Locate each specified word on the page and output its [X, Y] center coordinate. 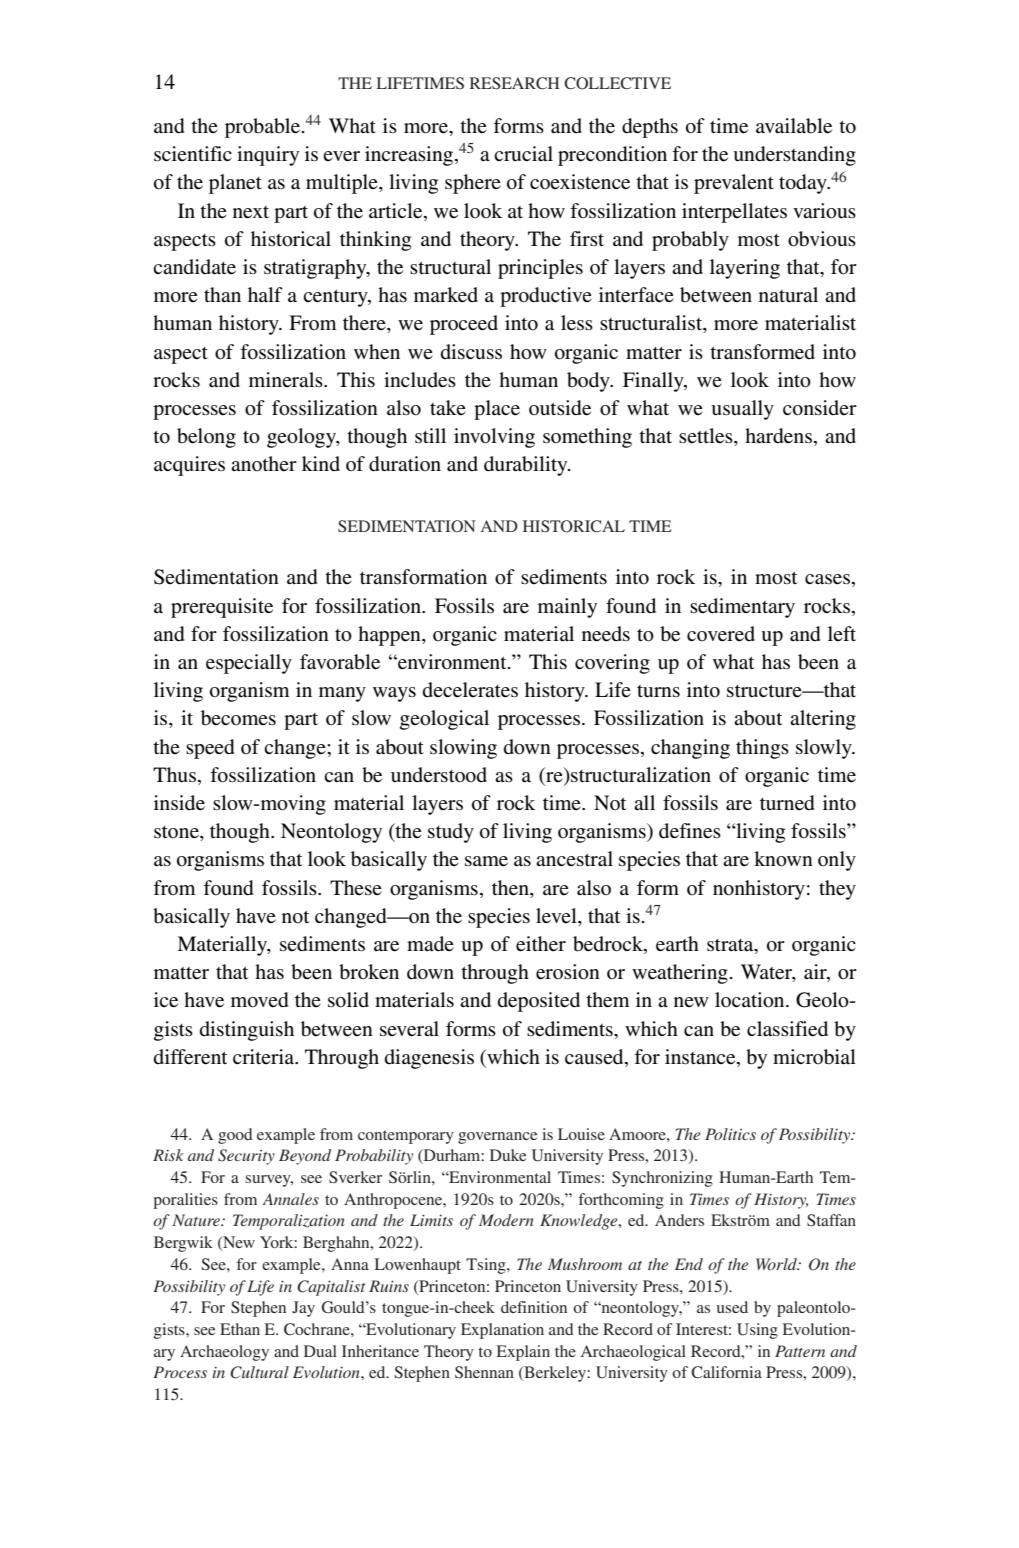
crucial [523, 153]
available [794, 126]
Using [757, 1331]
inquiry [268, 156]
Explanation [502, 1331]
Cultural [259, 1372]
